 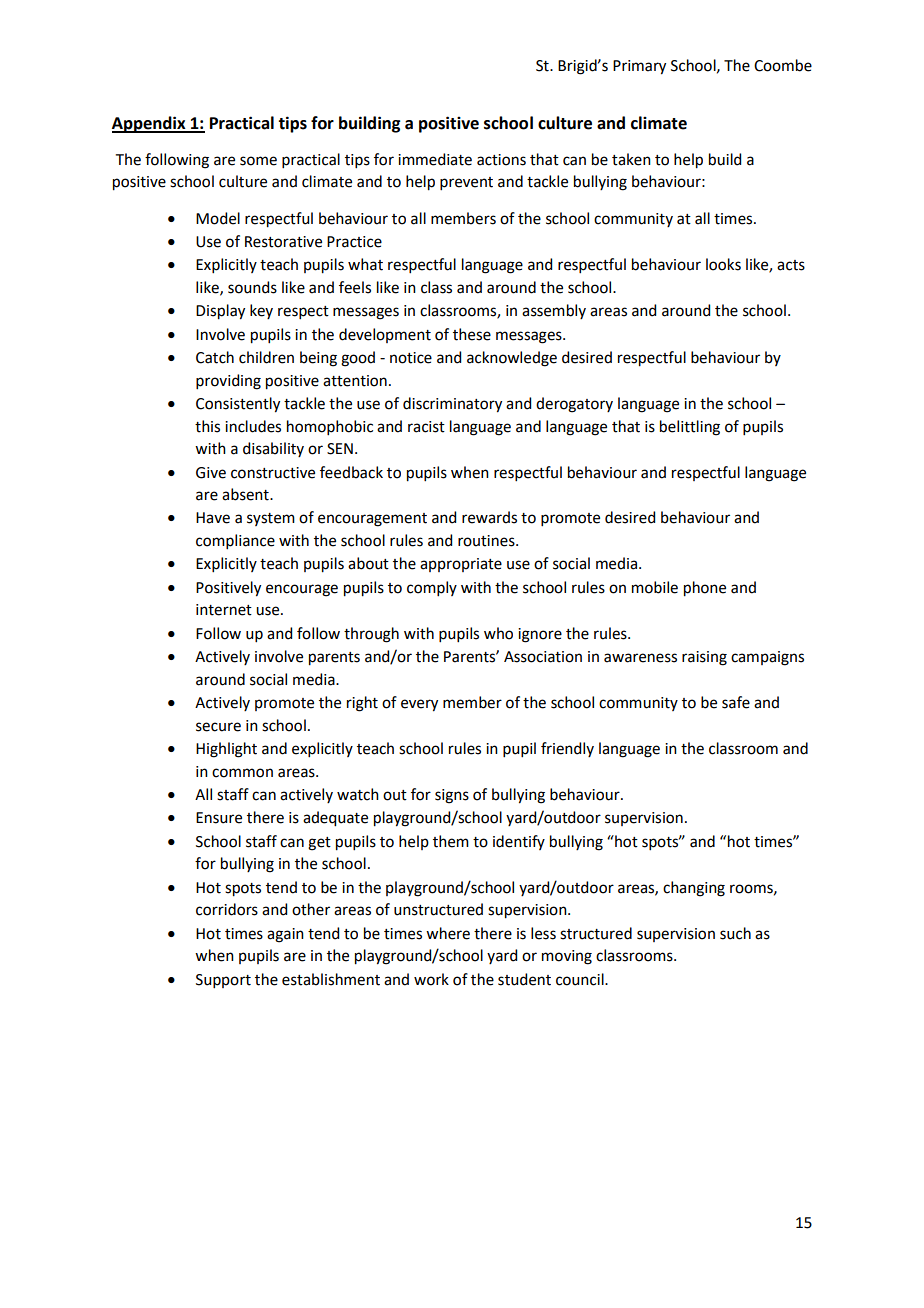 I want to click on Support, so click(x=223, y=981).
